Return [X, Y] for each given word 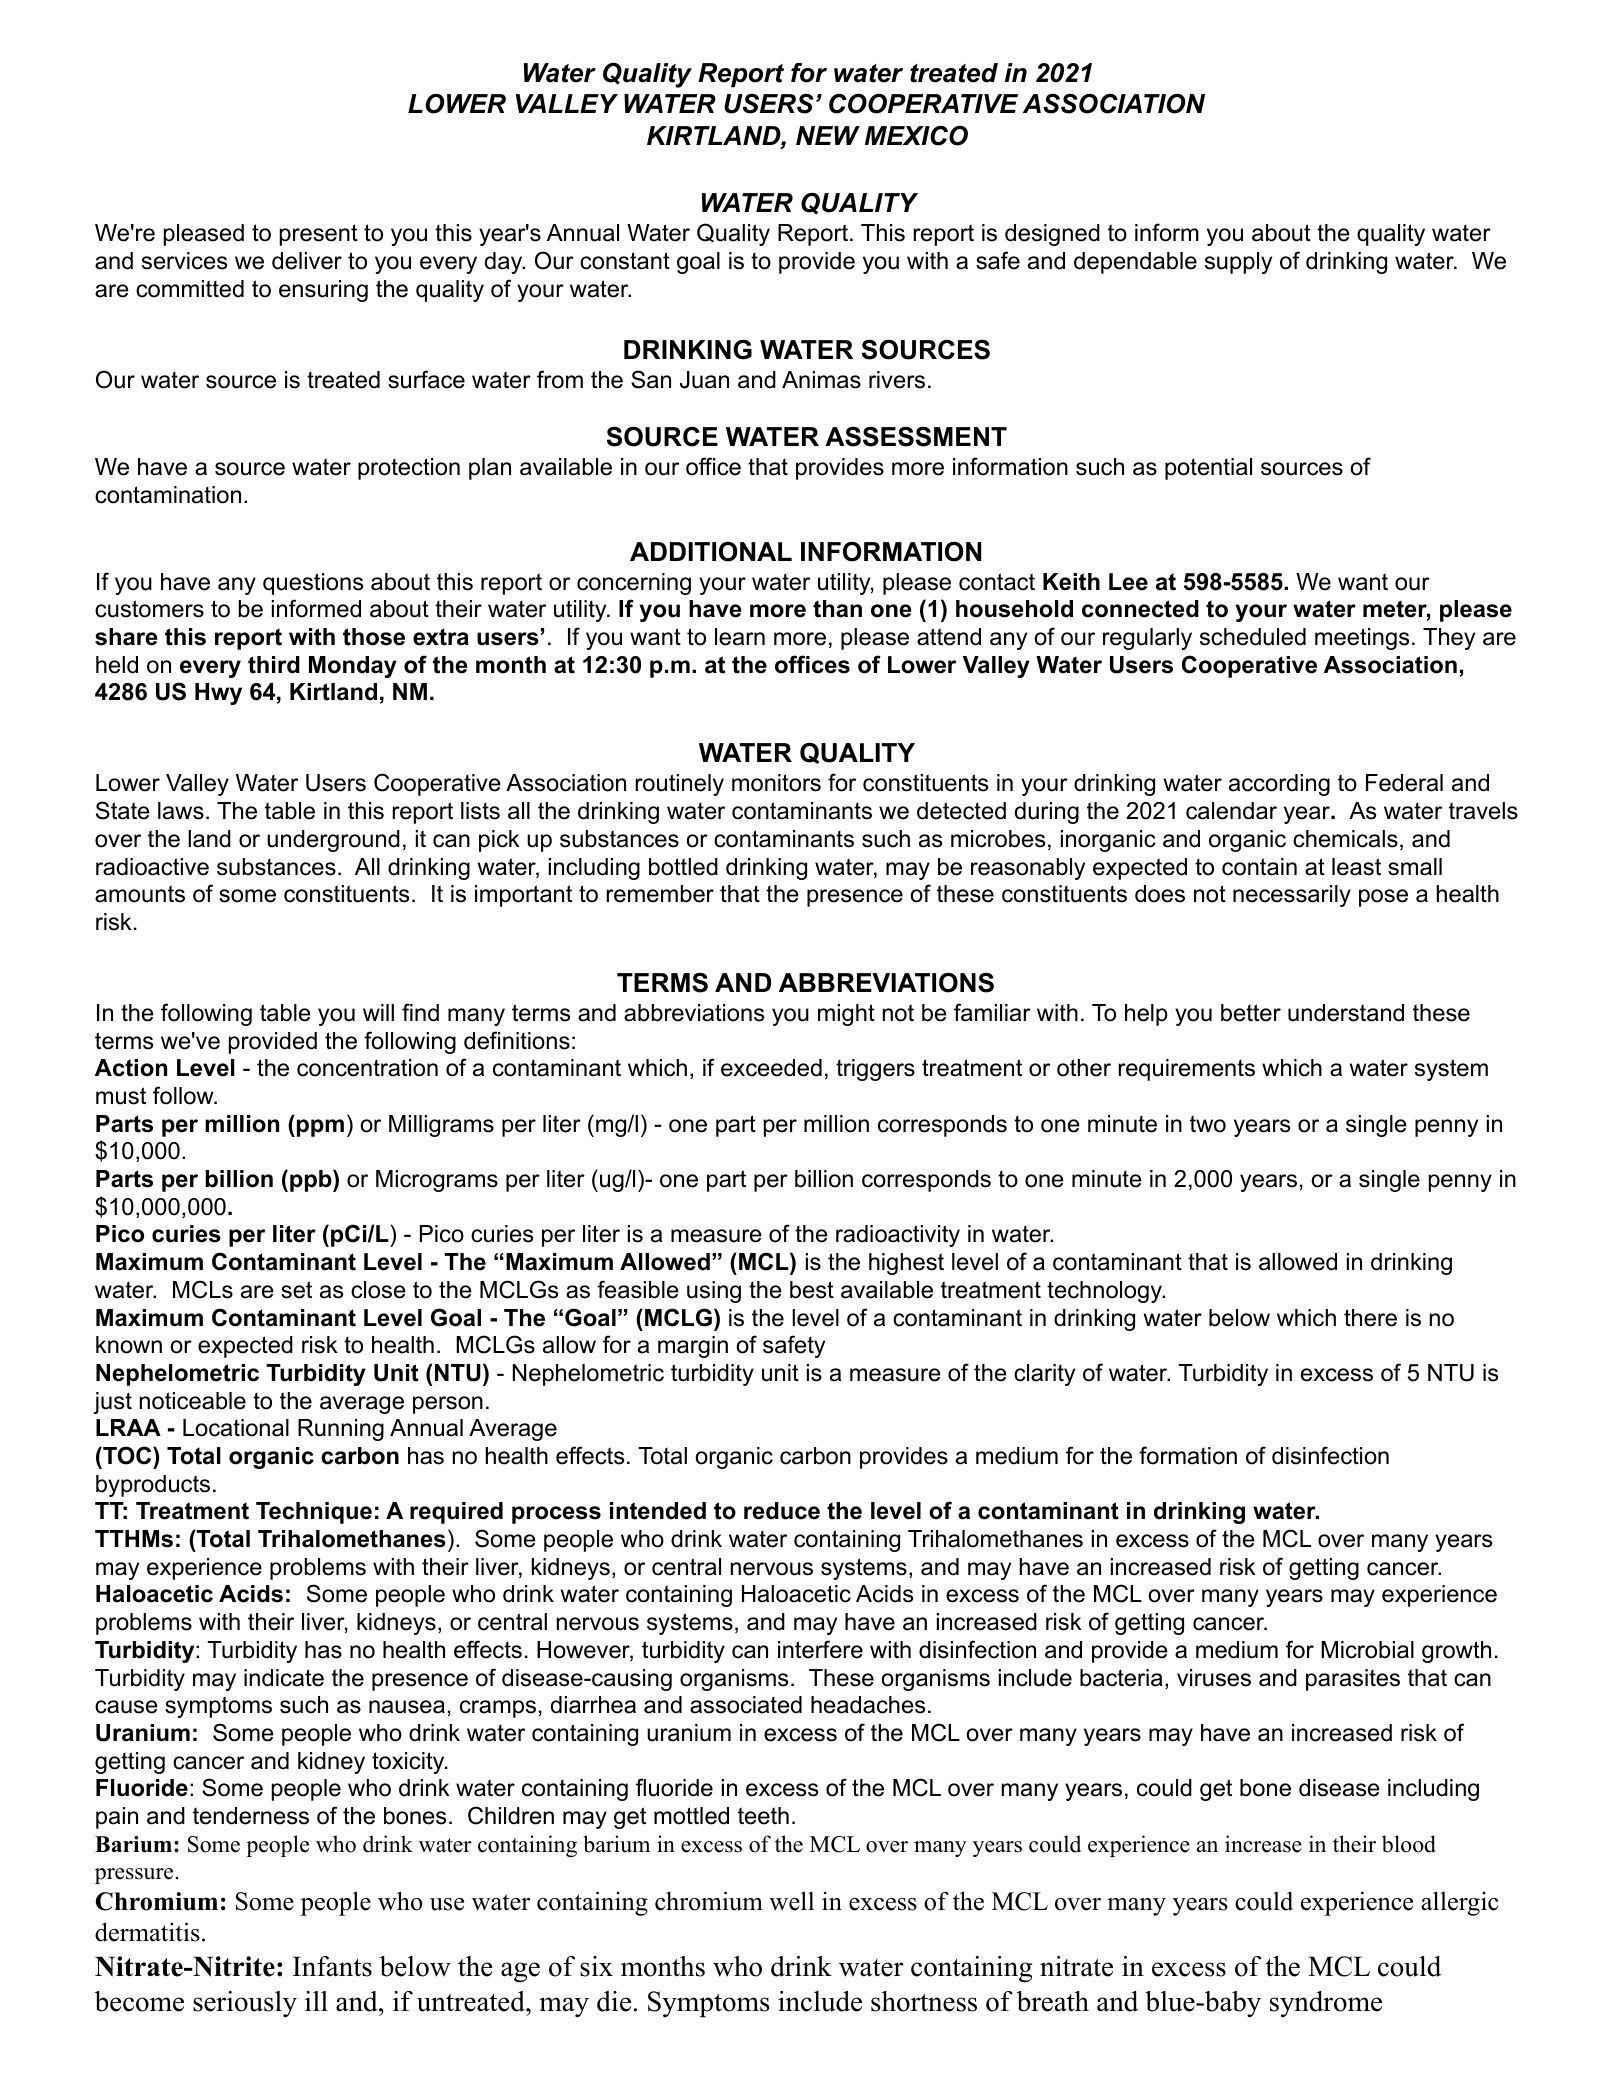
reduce [782, 1511]
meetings [1362, 639]
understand [1346, 1013]
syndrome [1326, 2004]
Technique [314, 1513]
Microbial [1367, 1650]
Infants [332, 1966]
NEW [828, 135]
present [319, 235]
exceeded [771, 1068]
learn [740, 637]
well [791, 1901]
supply [1238, 263]
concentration [367, 1068]
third [274, 665]
